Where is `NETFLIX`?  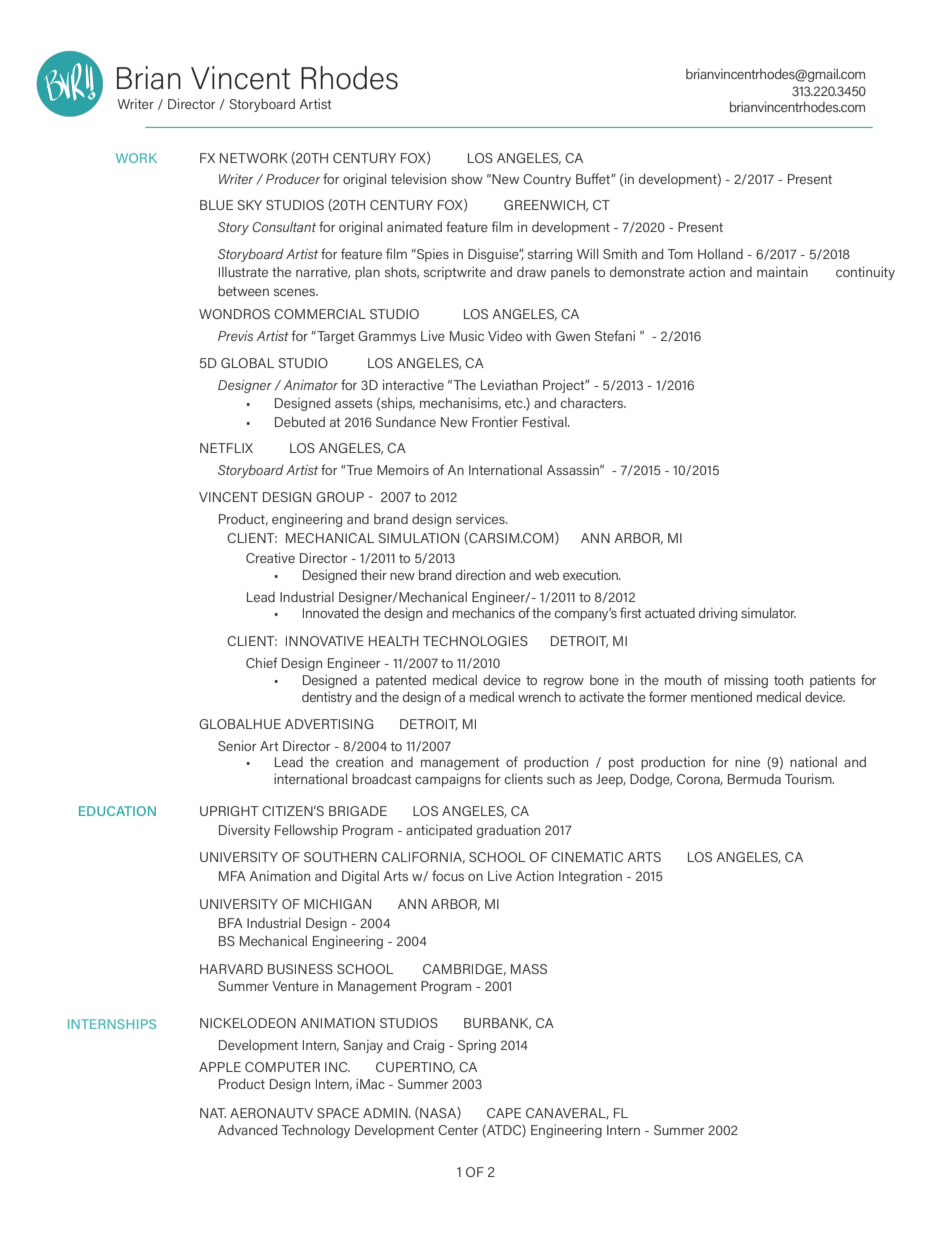
NETFLIX is located at coordinates (226, 448).
